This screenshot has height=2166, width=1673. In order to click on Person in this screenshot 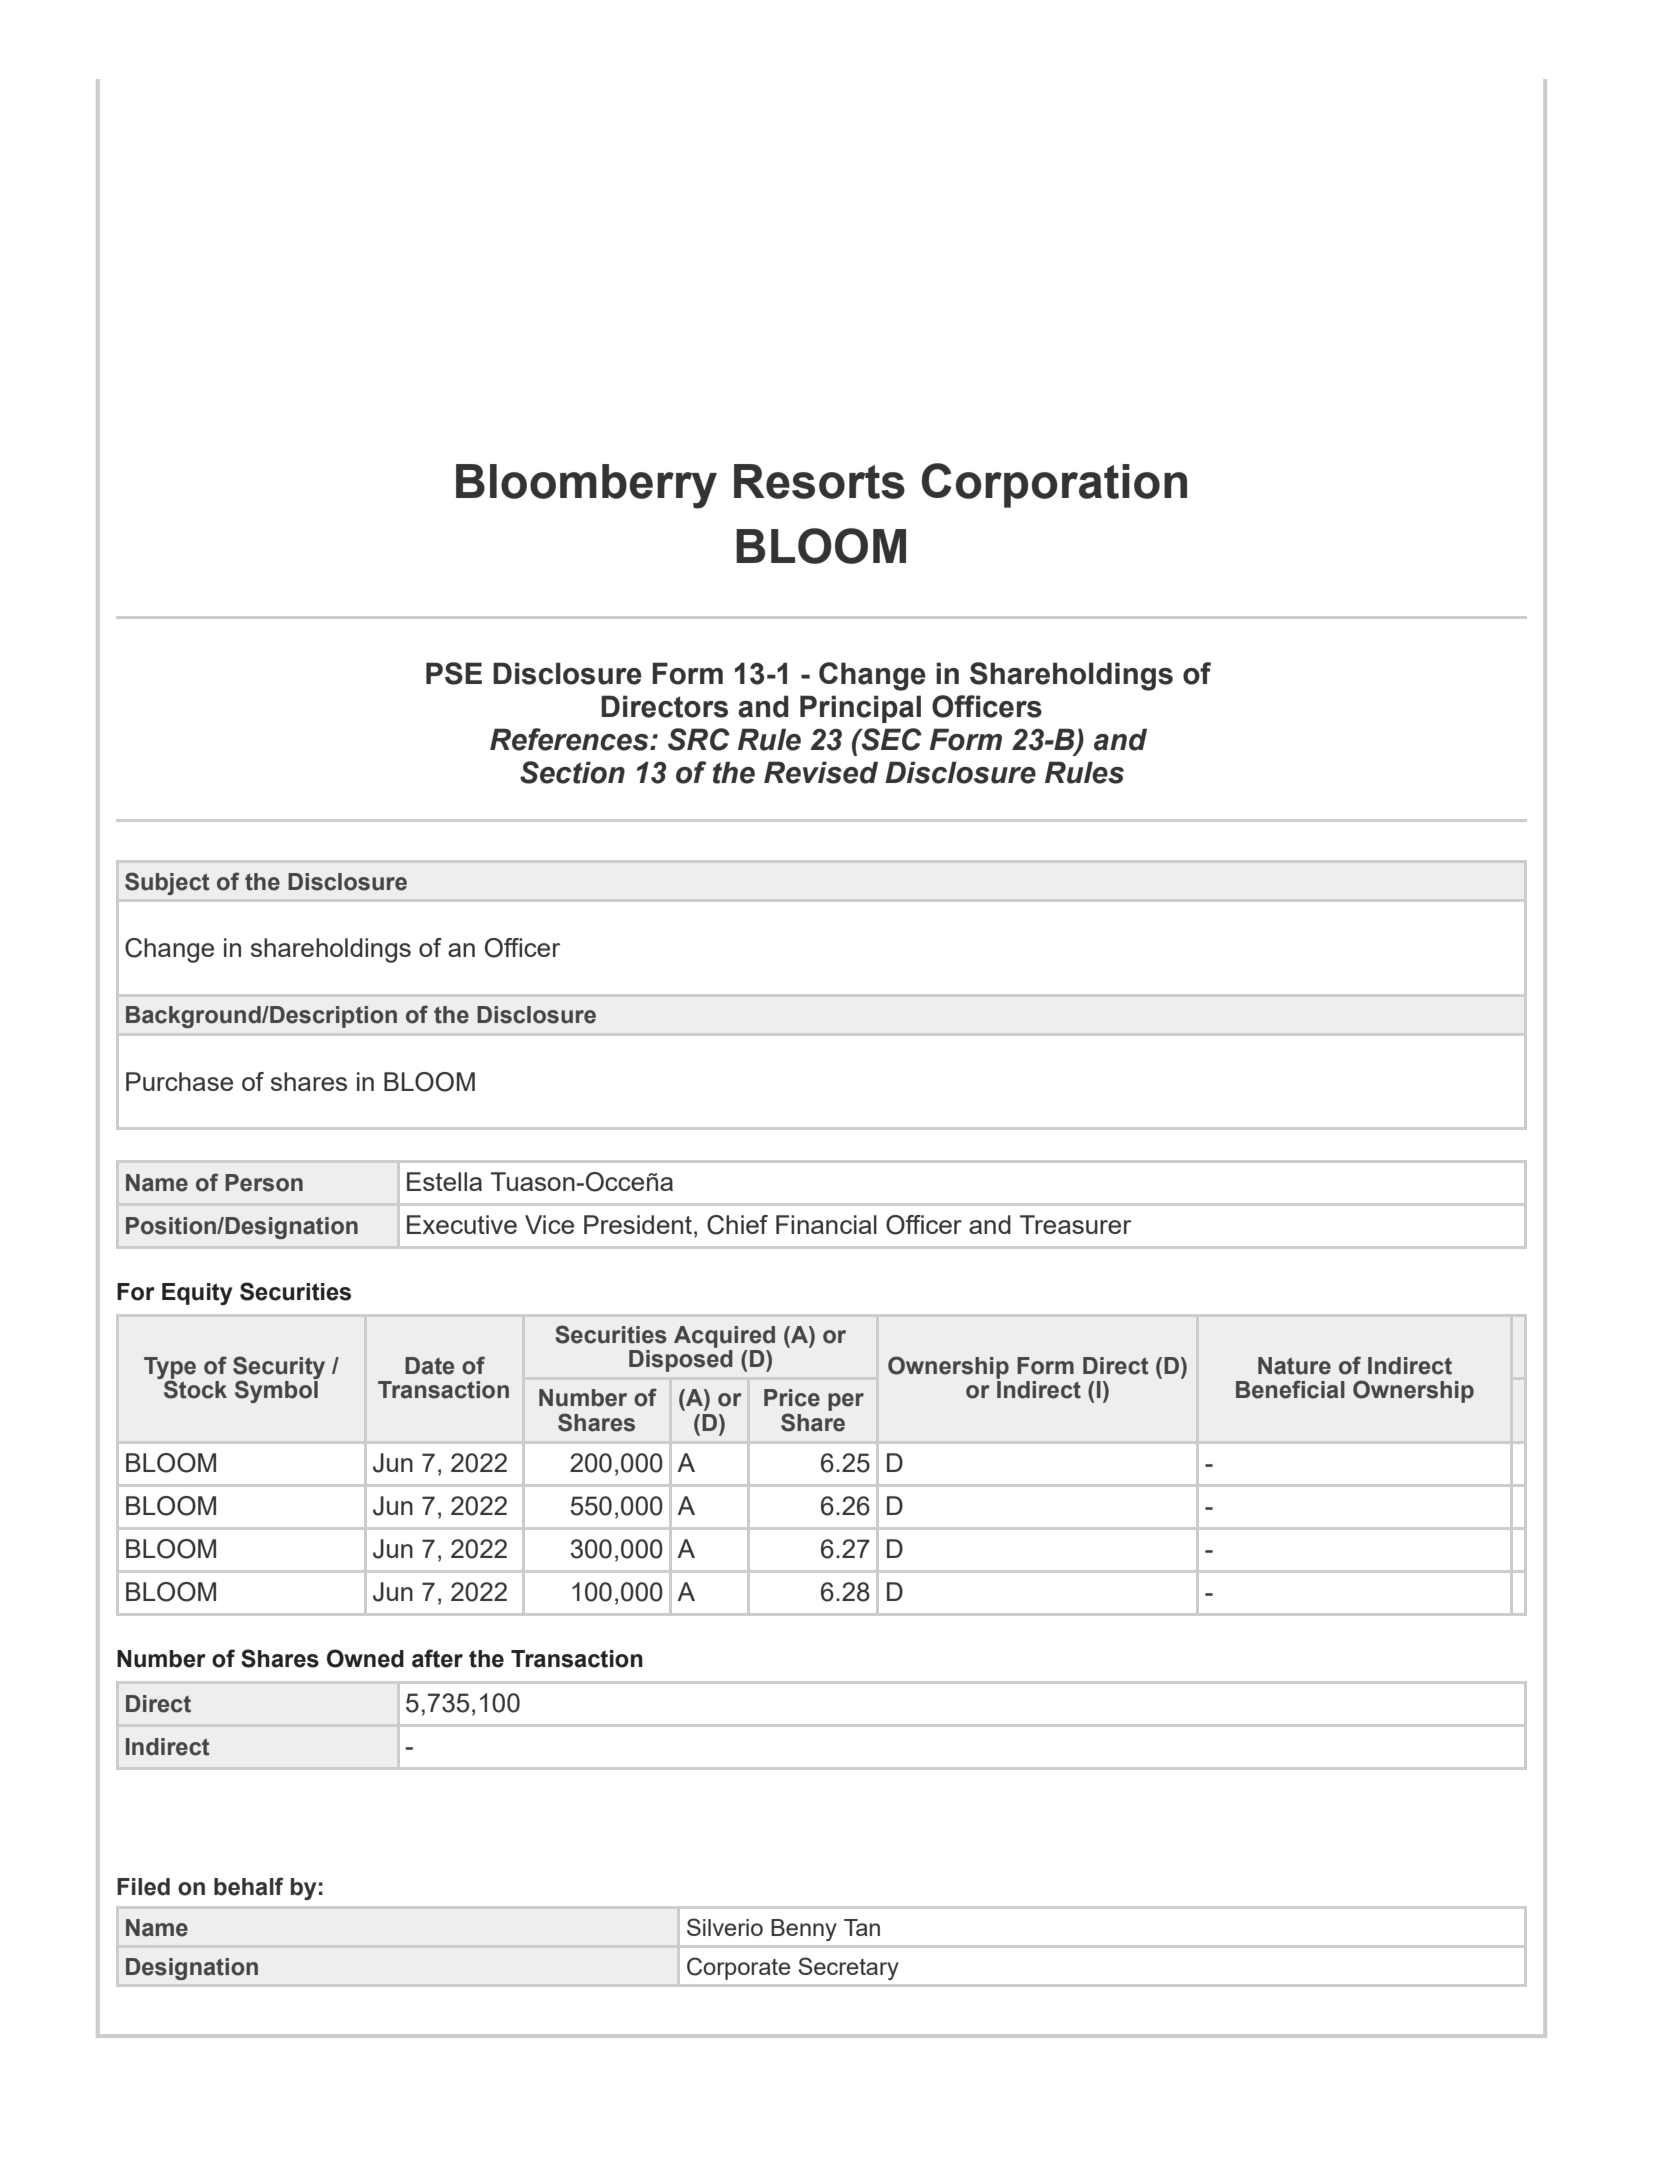, I will do `click(264, 1183)`.
